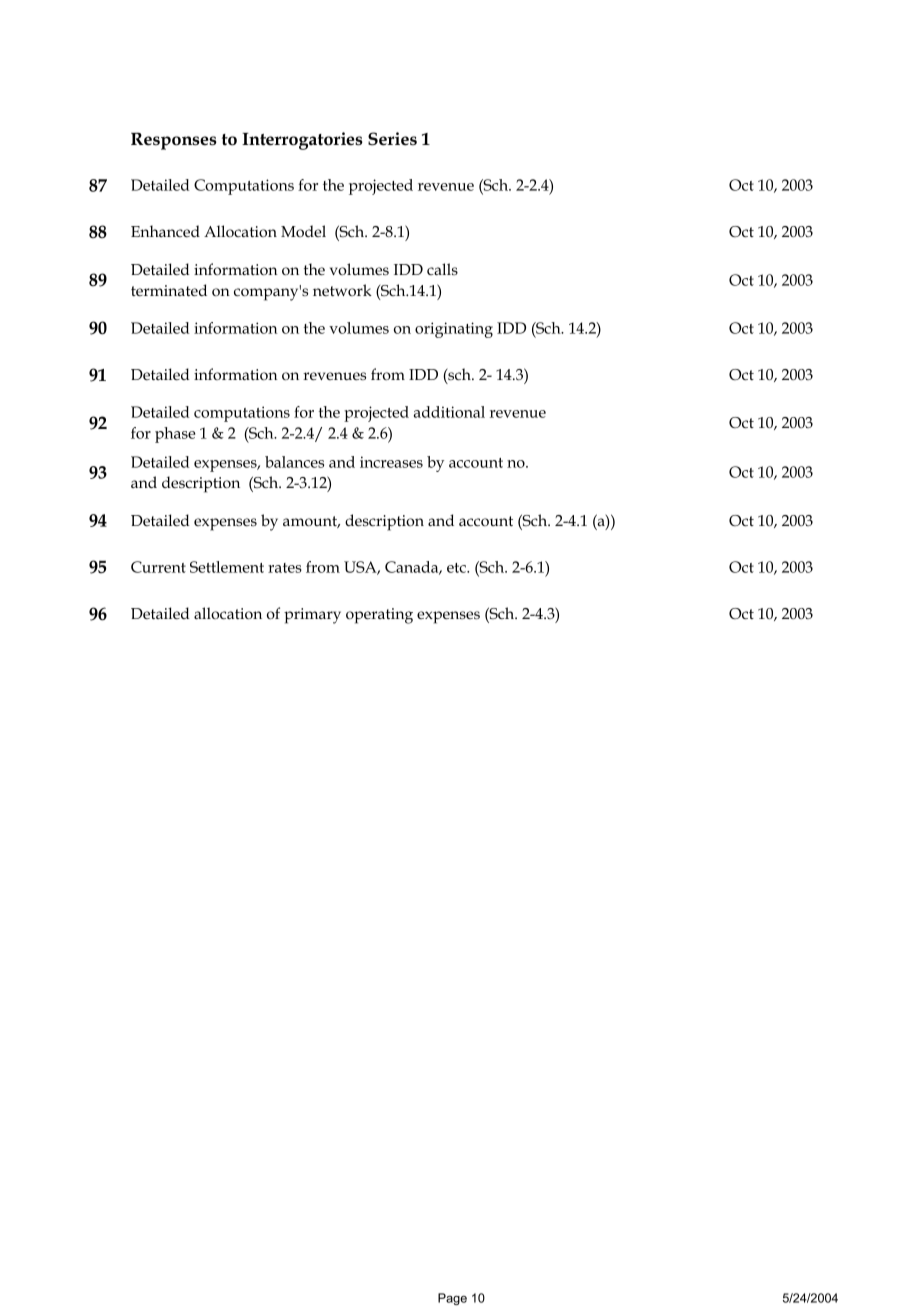 This document has height=1308, width=924. What do you see at coordinates (174, 141) in the document?
I see `Responses` at bounding box center [174, 141].
